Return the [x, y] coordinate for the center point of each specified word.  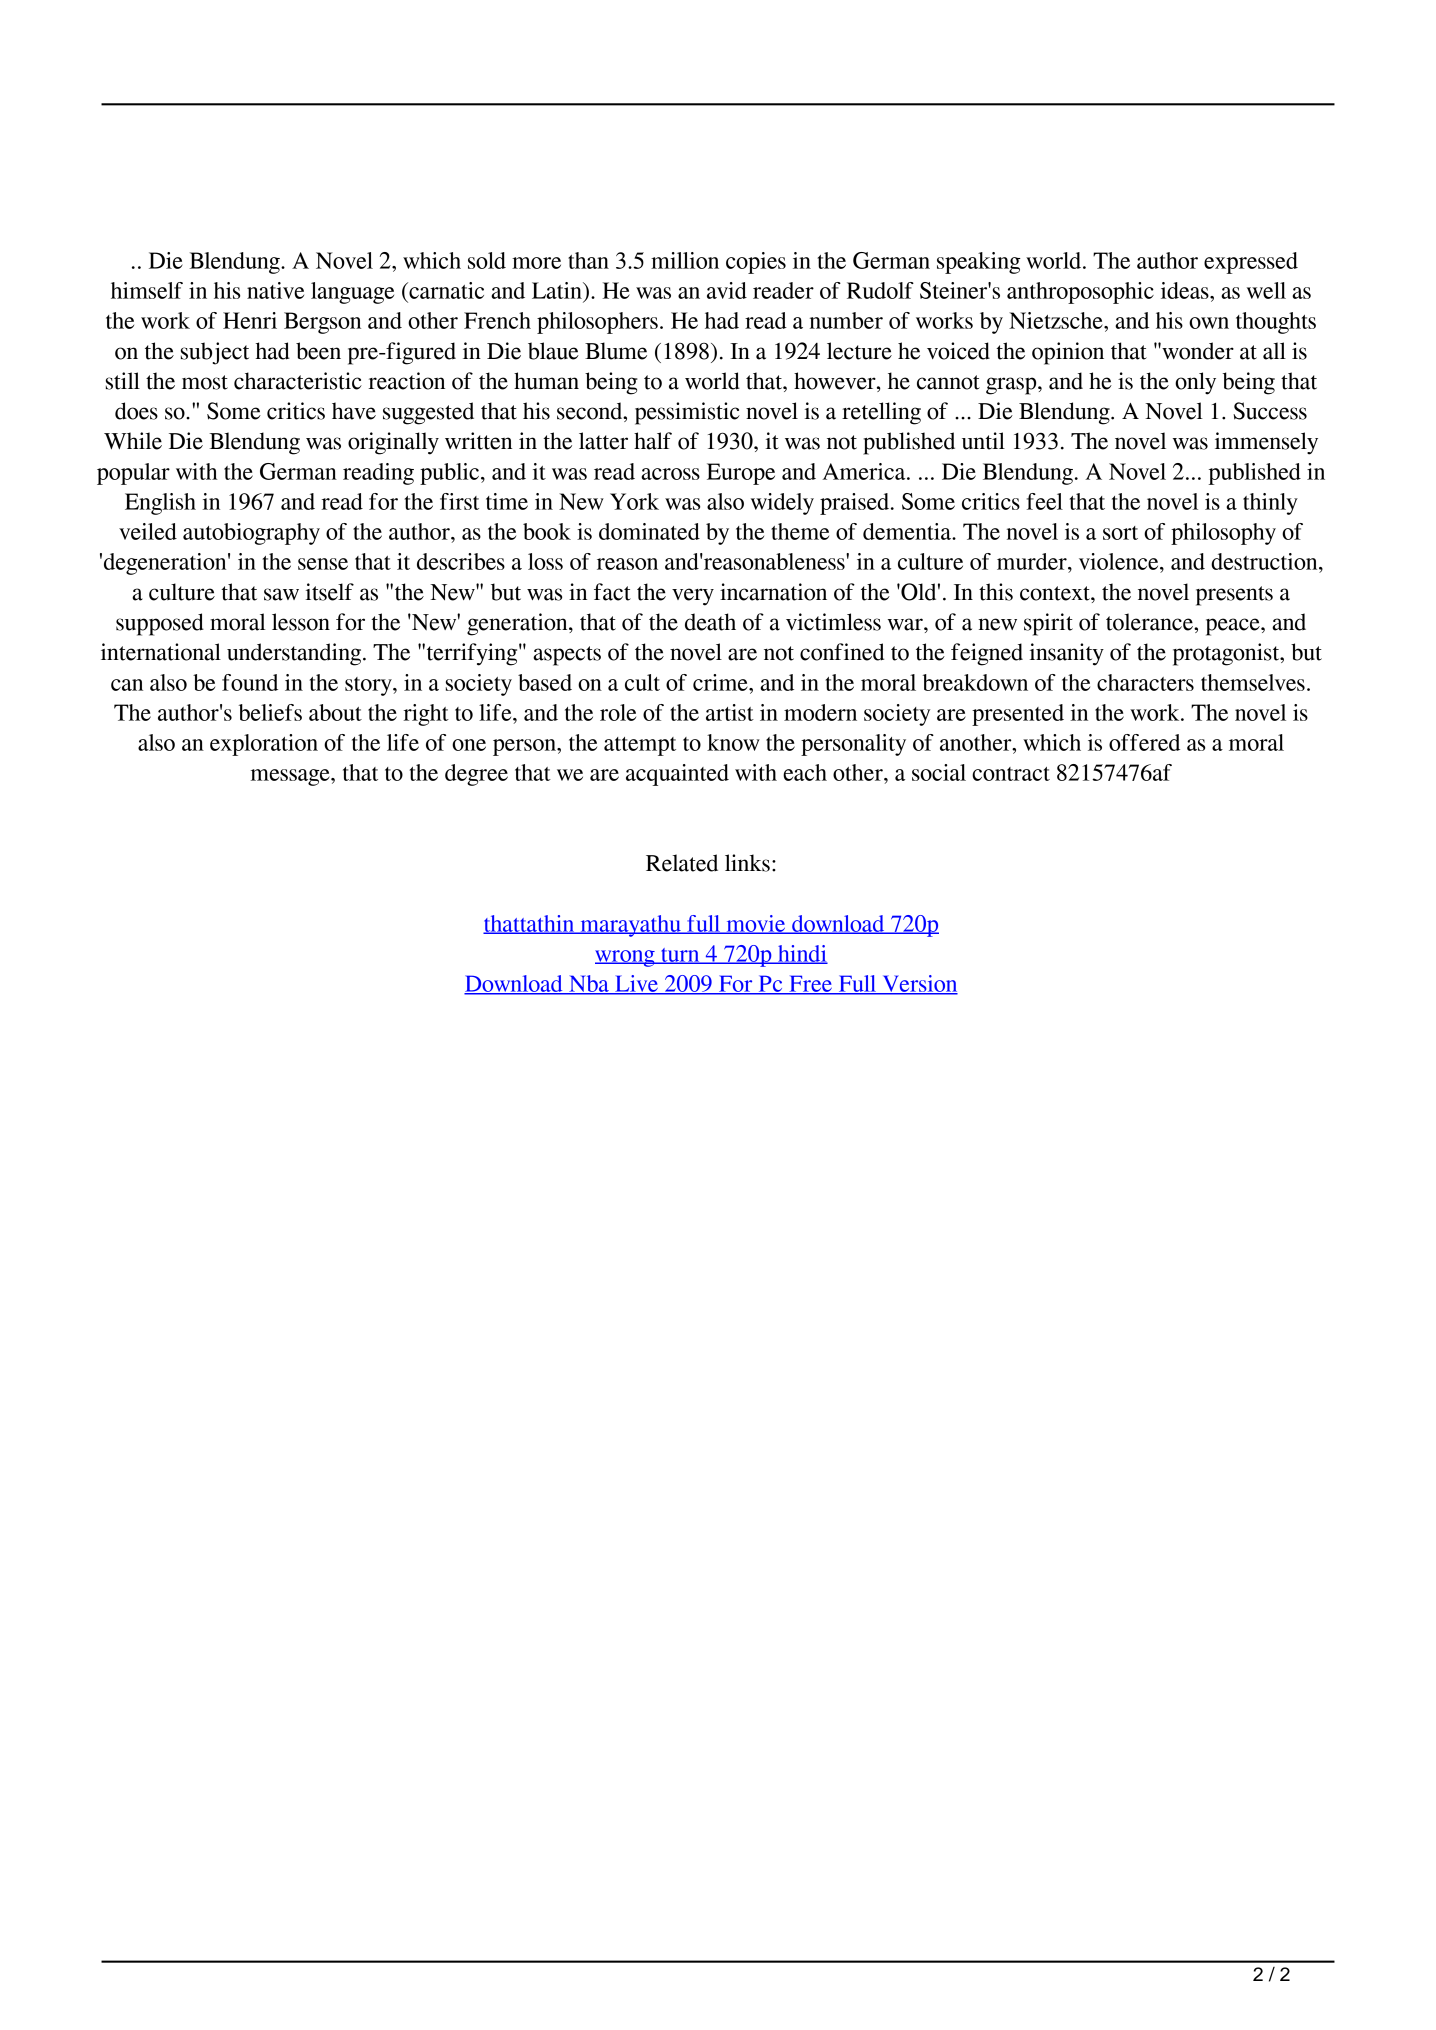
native [275, 290]
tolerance [1150, 622]
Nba [589, 984]
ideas [1186, 290]
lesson [301, 622]
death [710, 622]
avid [727, 290]
